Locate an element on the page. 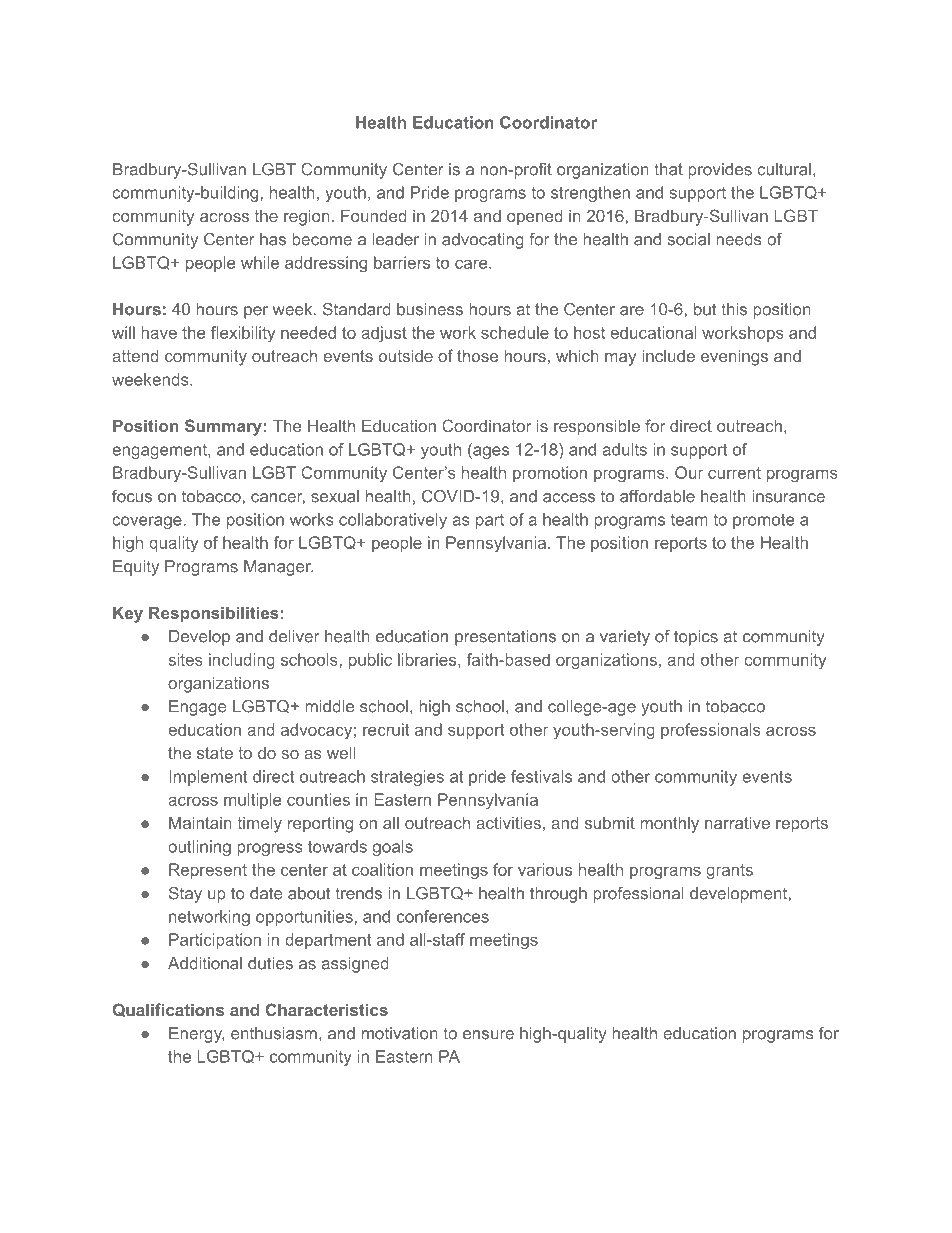 Image resolution: width=952 pixels, height=1233 pixels. Responsibilities is located at coordinates (214, 615).
